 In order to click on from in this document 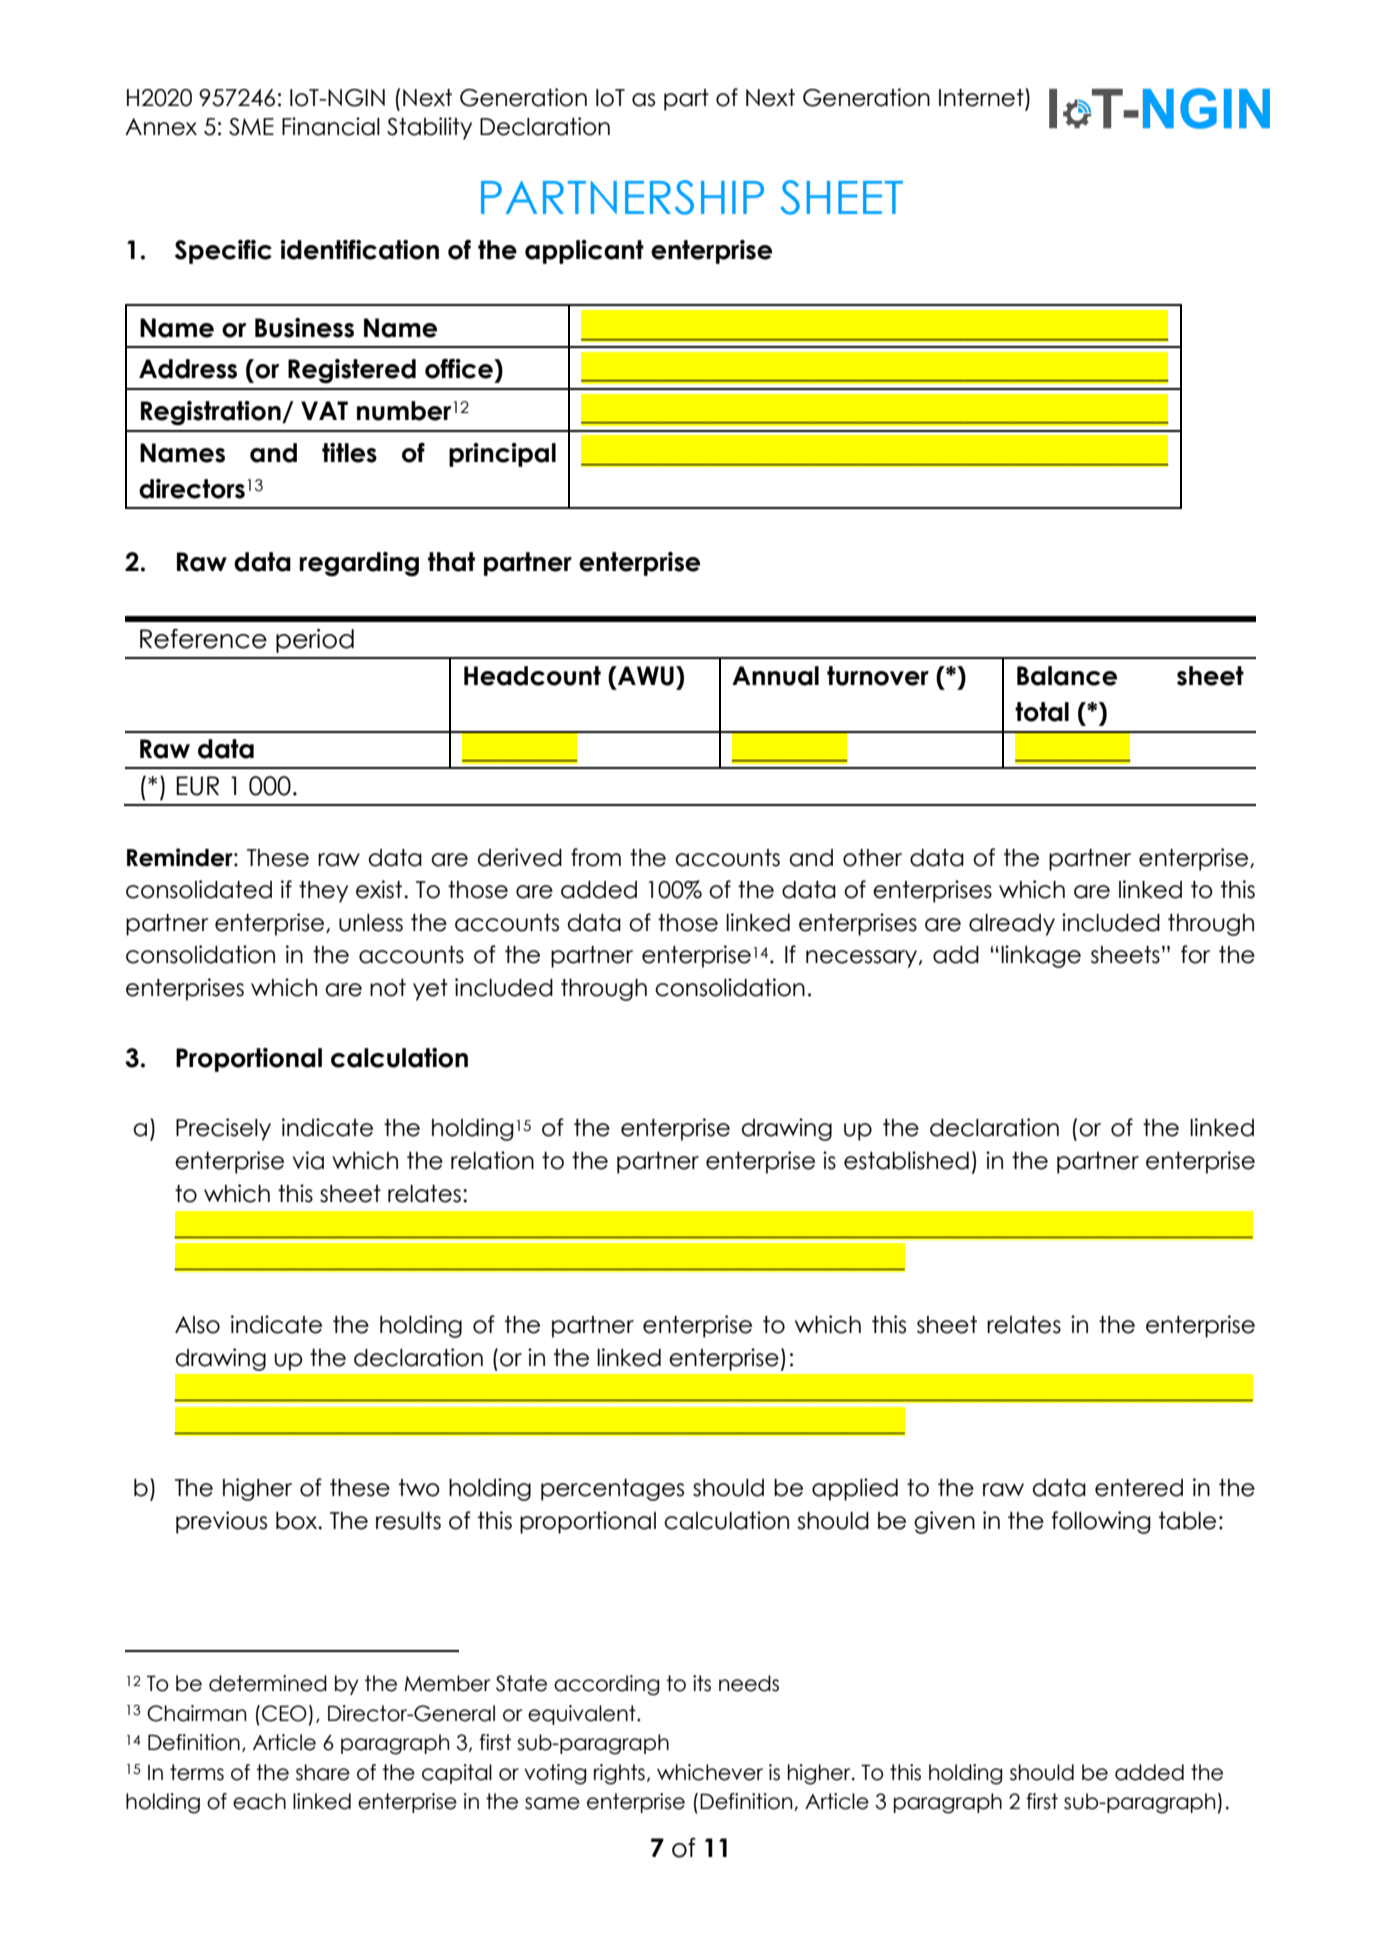, I will do `click(596, 857)`.
